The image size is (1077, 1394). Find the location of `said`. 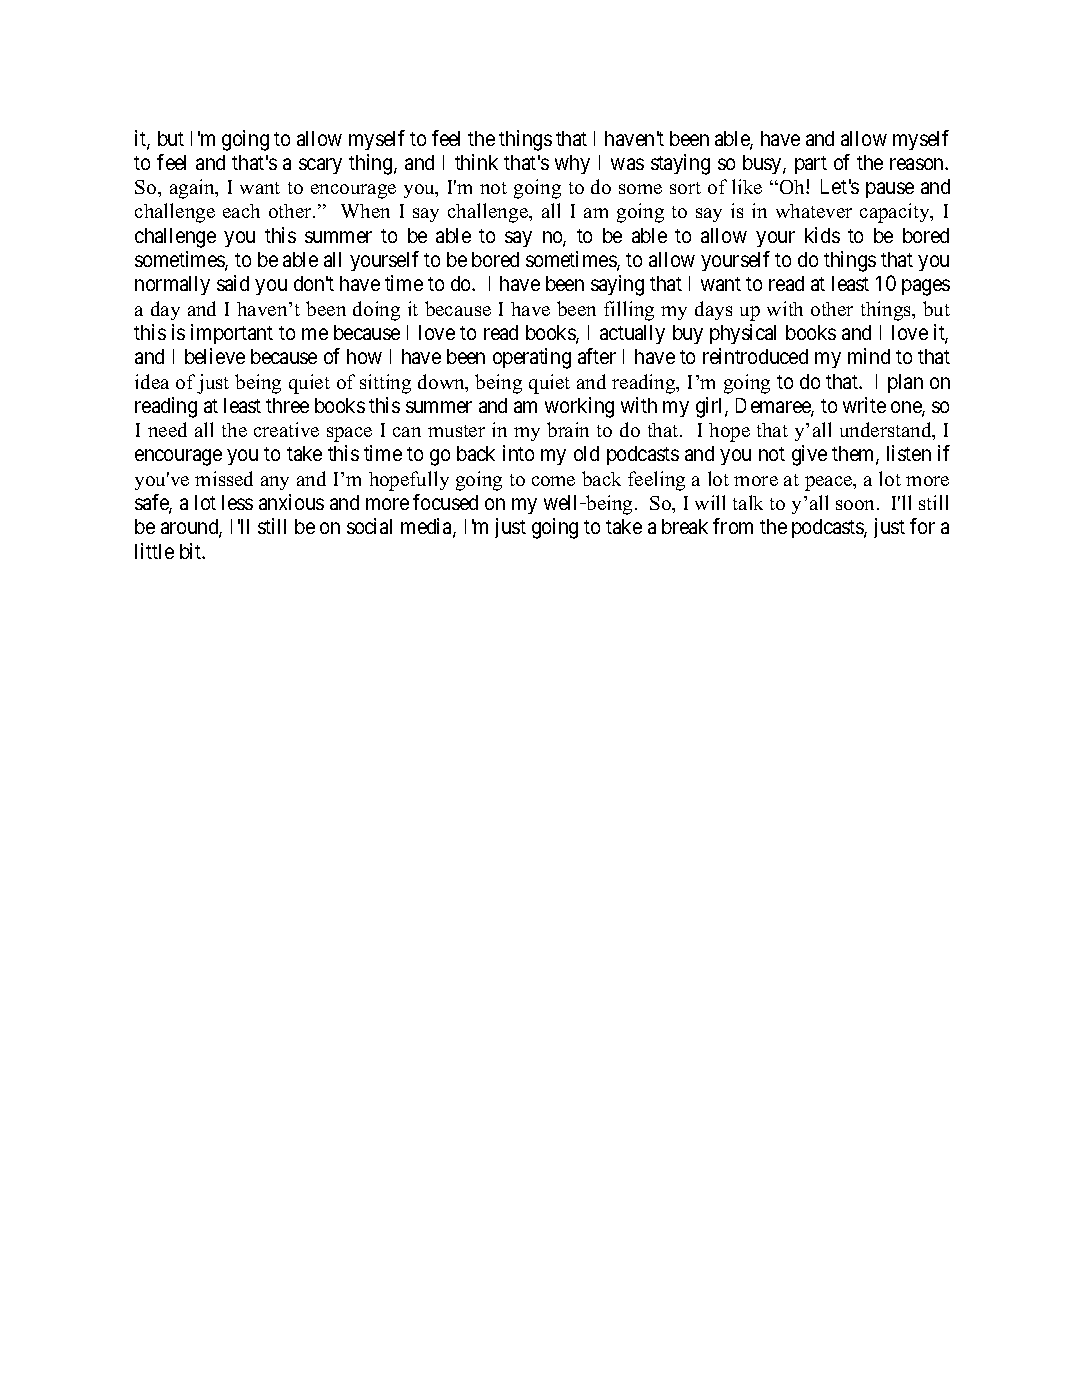

said is located at coordinates (233, 283).
